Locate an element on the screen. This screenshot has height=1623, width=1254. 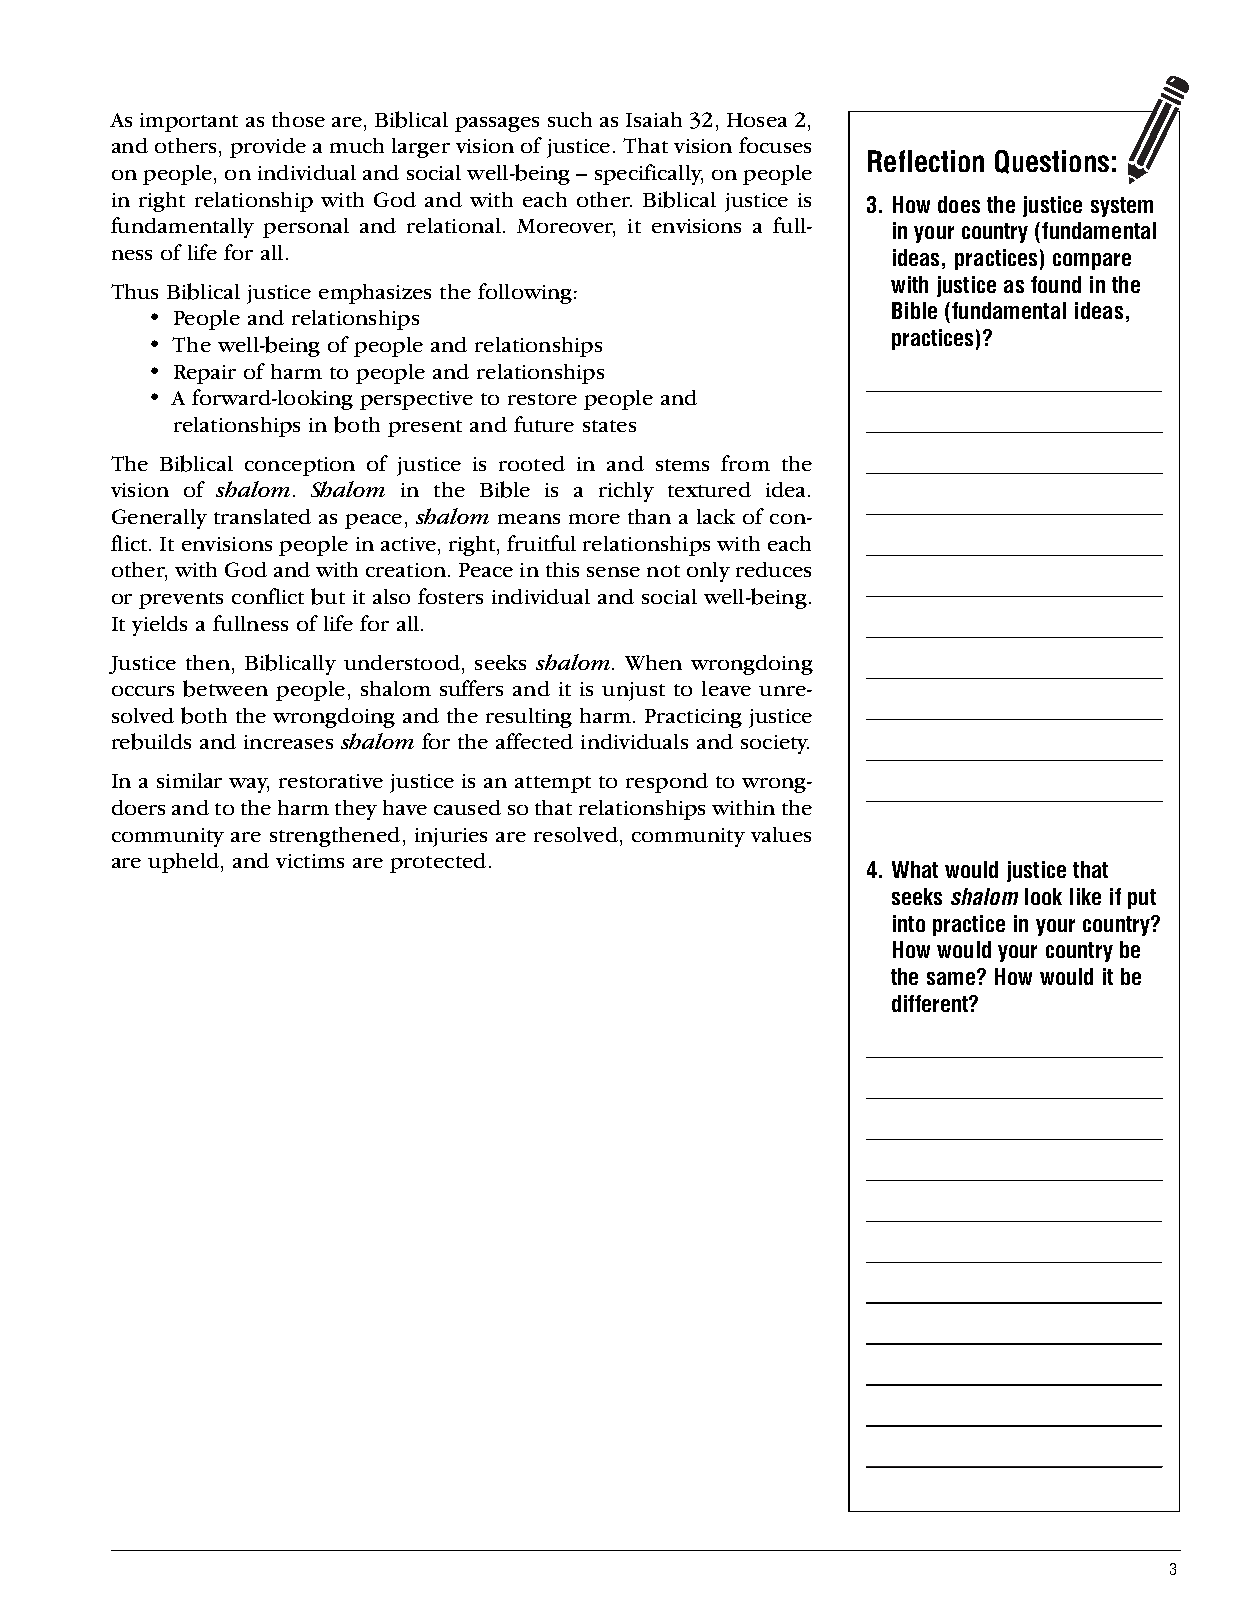
provide is located at coordinates (268, 148).
